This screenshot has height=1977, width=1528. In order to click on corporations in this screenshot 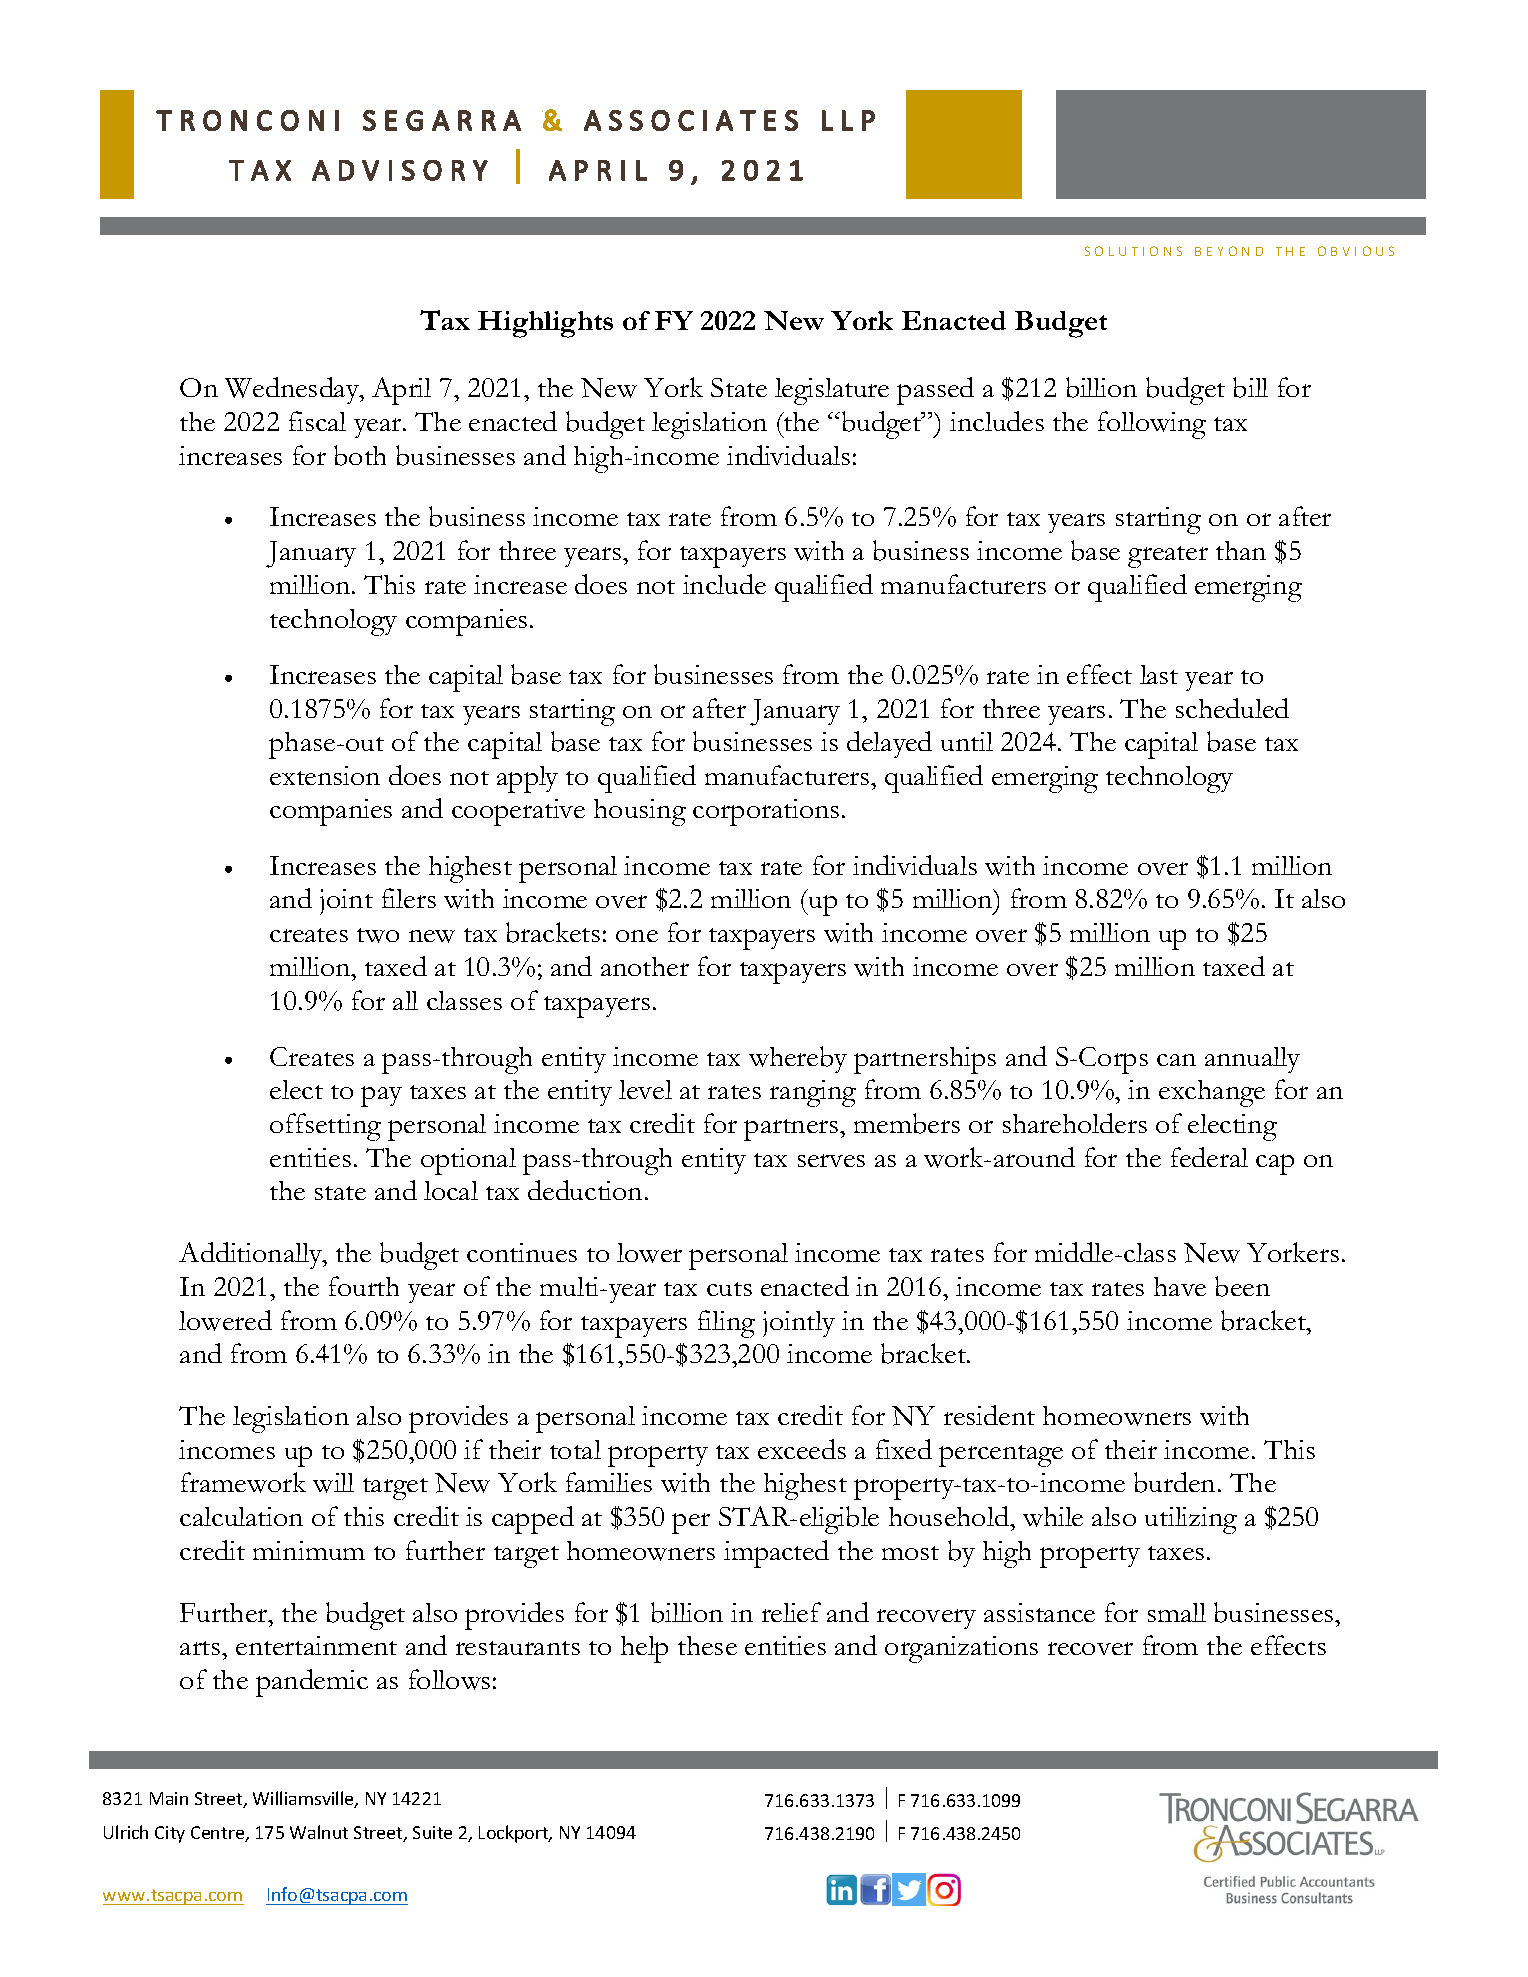, I will do `click(766, 812)`.
